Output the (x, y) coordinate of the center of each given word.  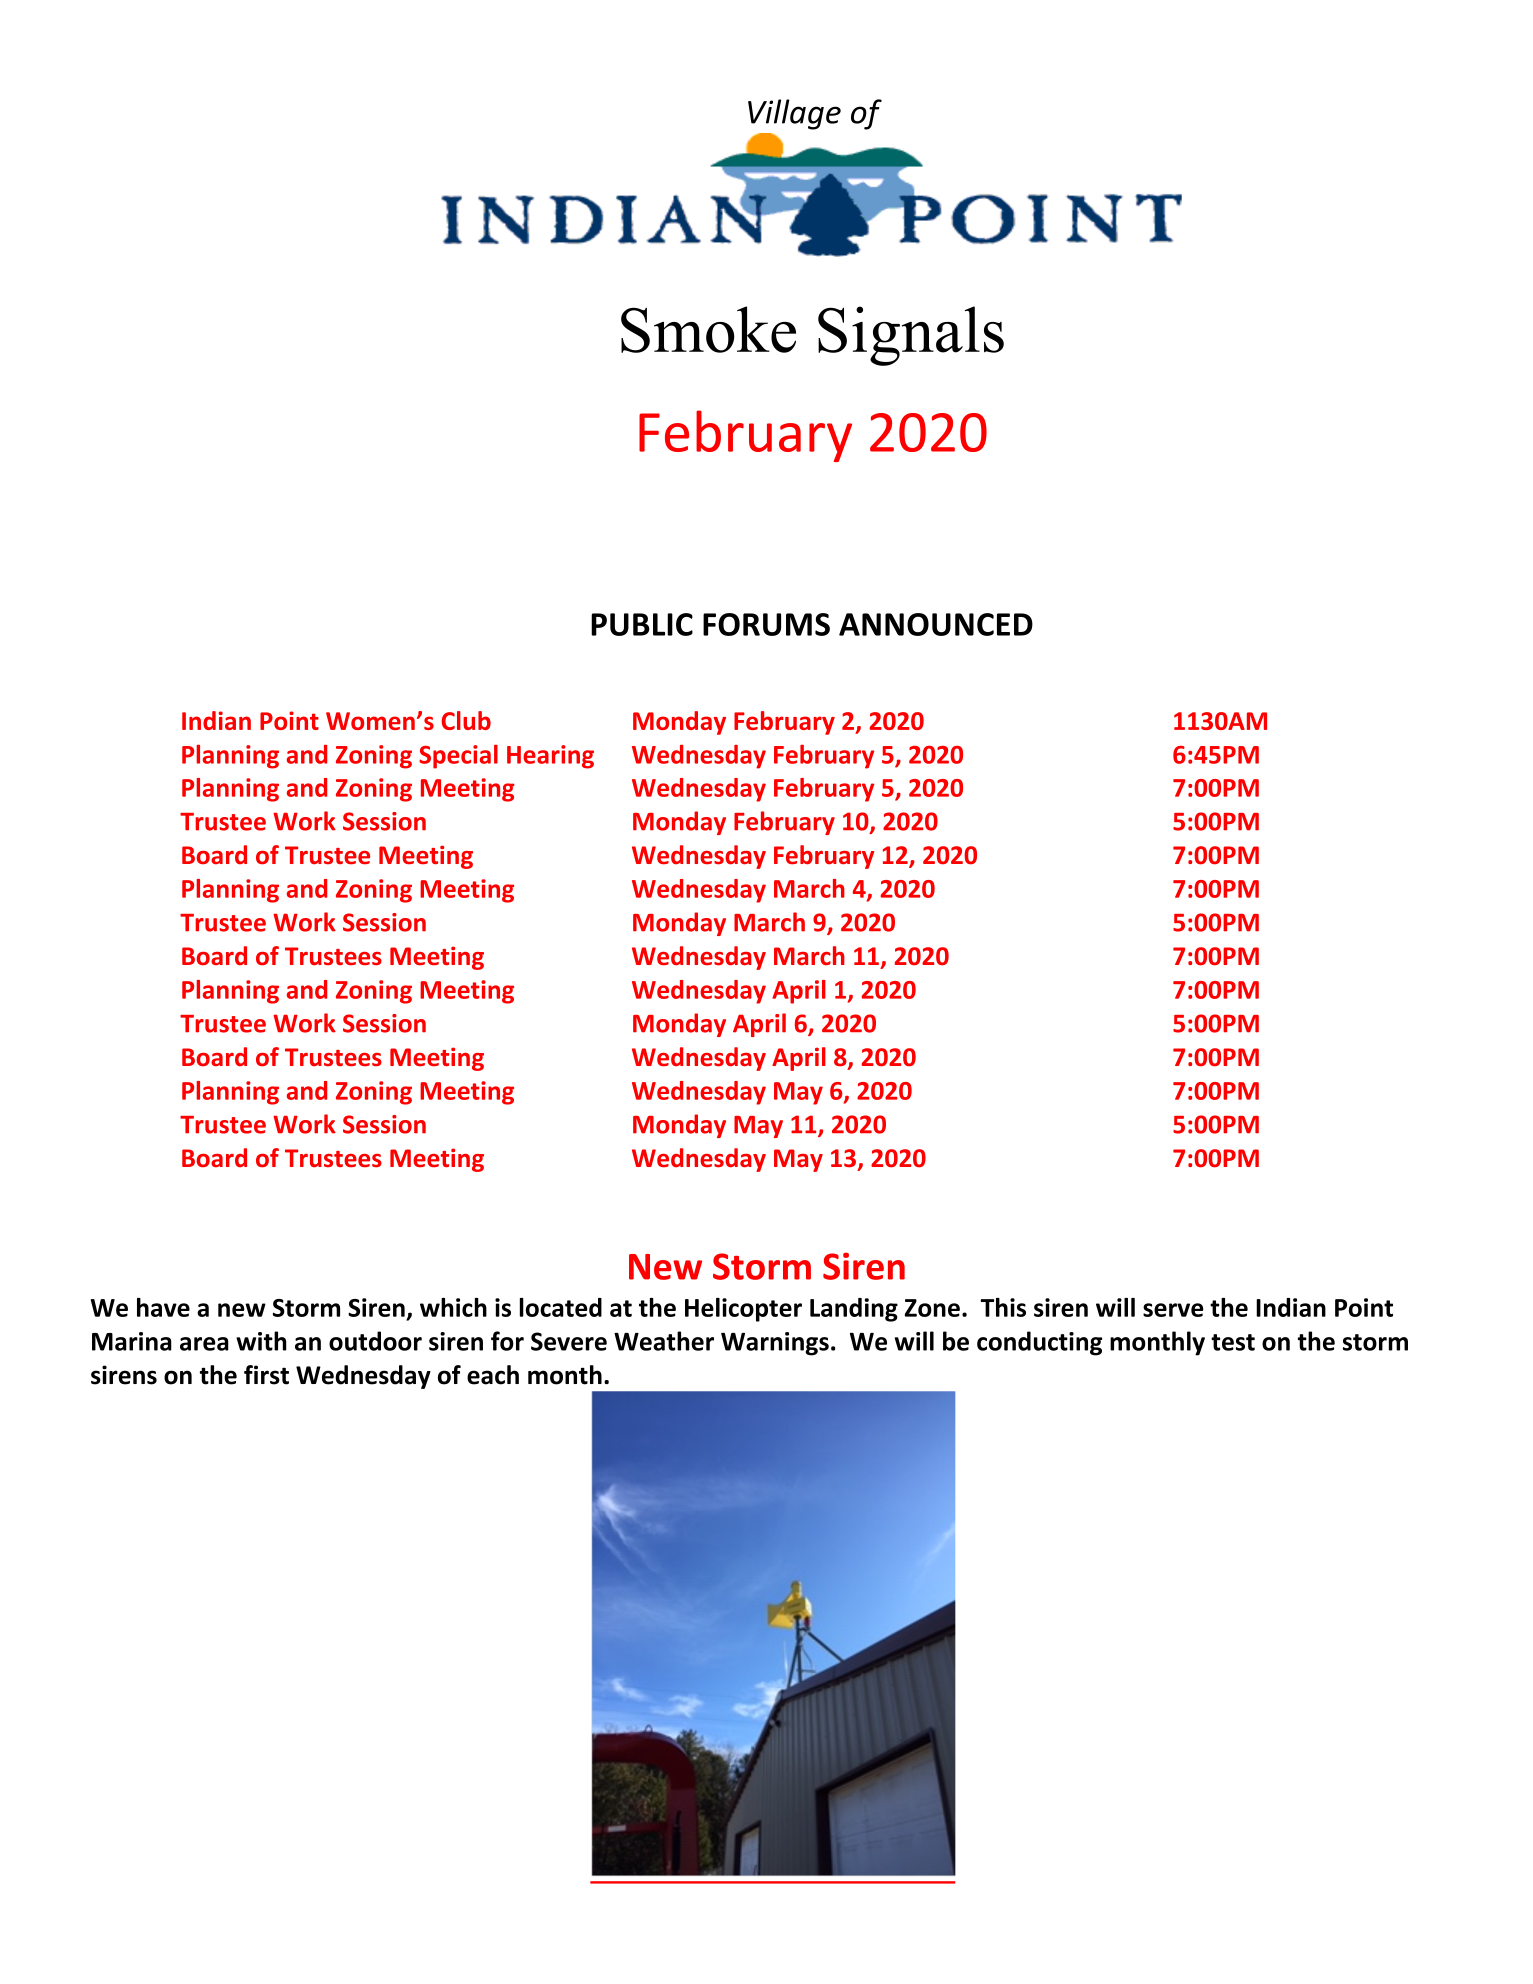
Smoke (708, 329)
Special (458, 756)
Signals (911, 336)
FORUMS (766, 624)
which (453, 1307)
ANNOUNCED (936, 624)
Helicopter (743, 1310)
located (561, 1307)
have (163, 1307)
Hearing (550, 757)
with (261, 1341)
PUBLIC (642, 624)
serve (1173, 1310)
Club (466, 720)
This (1003, 1307)
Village (794, 114)
